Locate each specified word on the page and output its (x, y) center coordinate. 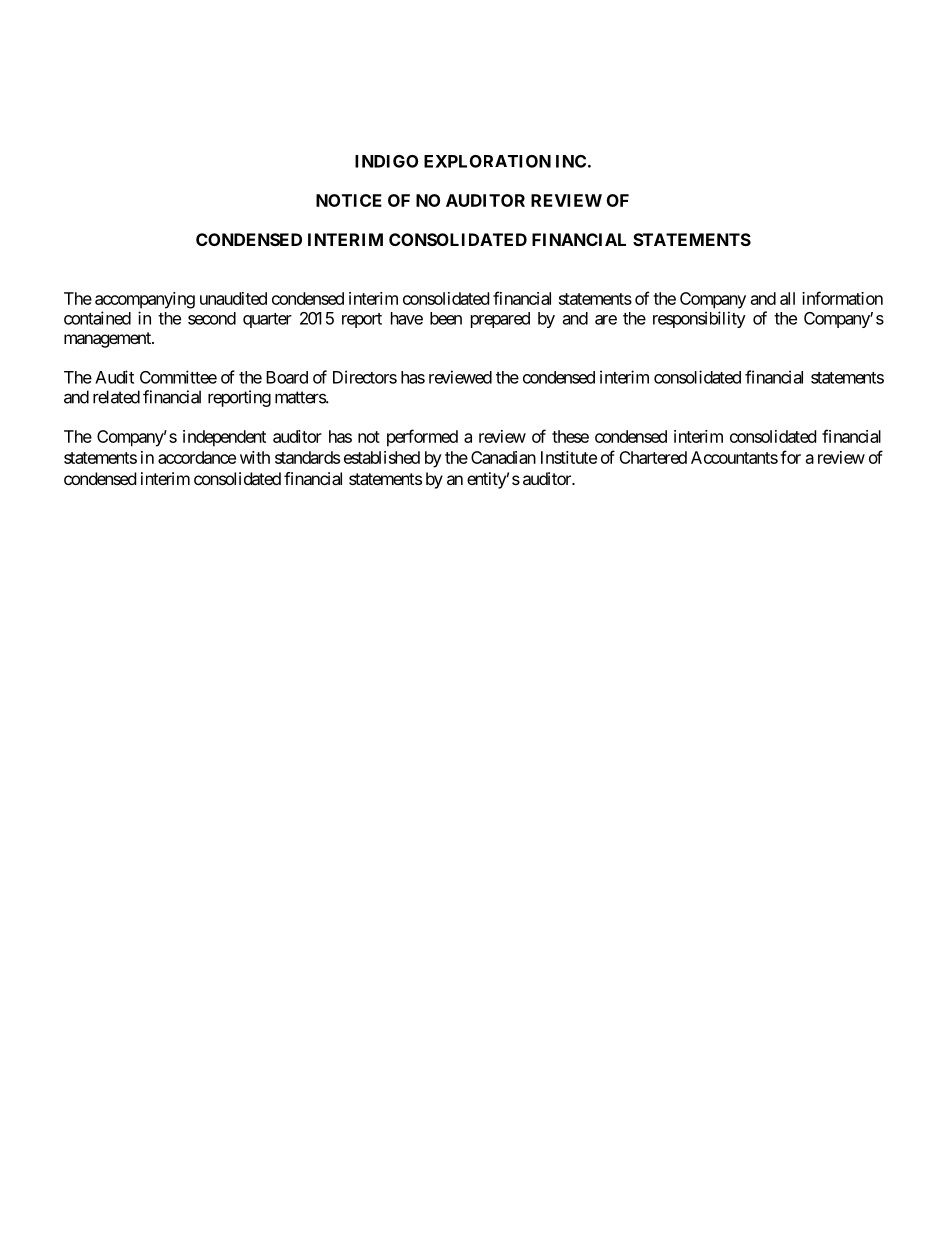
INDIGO (386, 161)
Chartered (653, 457)
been (446, 318)
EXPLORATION (487, 161)
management (108, 340)
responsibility (699, 319)
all (787, 298)
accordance (197, 457)
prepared (500, 320)
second (212, 318)
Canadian (503, 457)
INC (571, 161)
